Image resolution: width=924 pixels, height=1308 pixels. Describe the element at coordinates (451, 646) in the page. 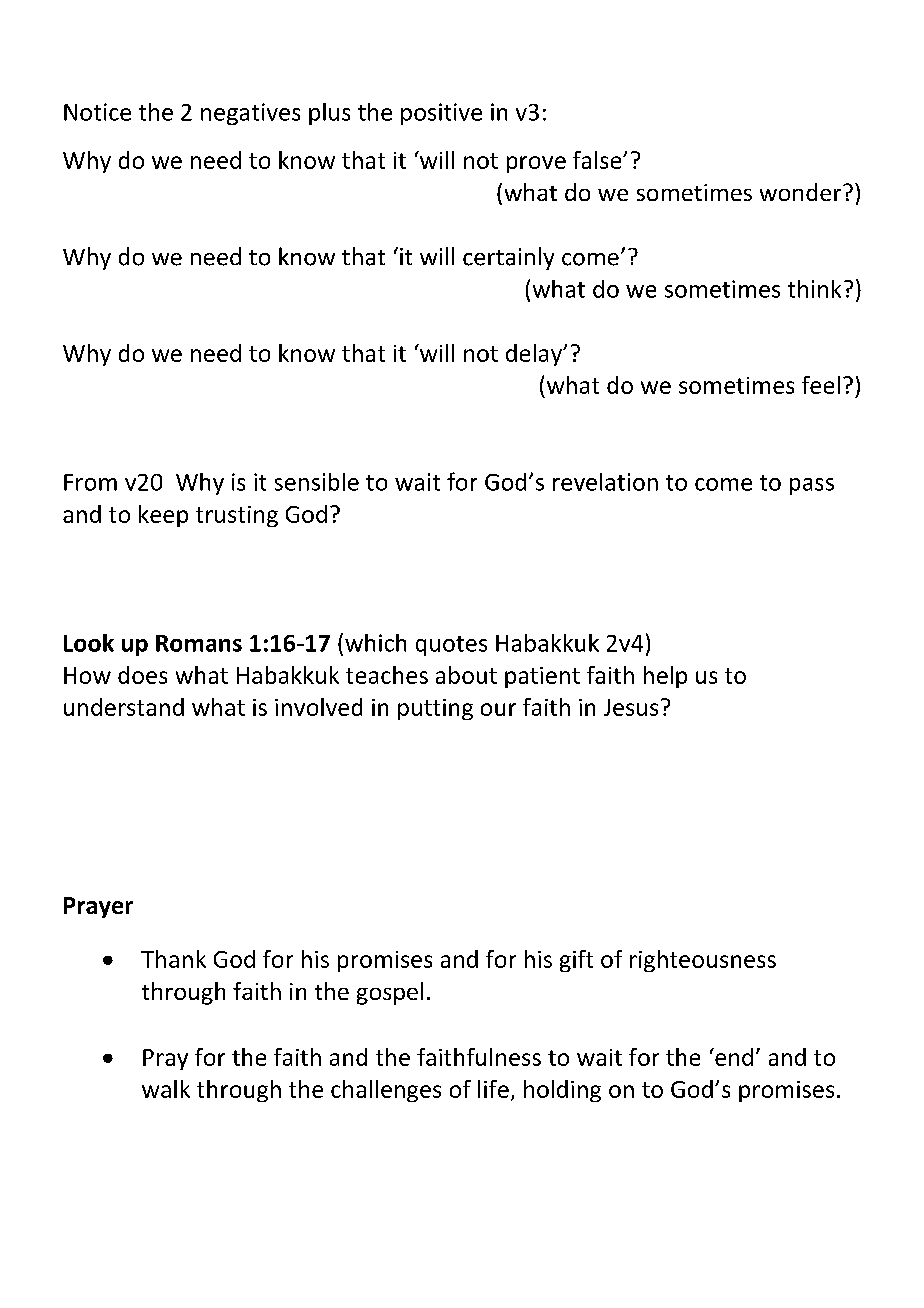

I see `quotes` at that location.
